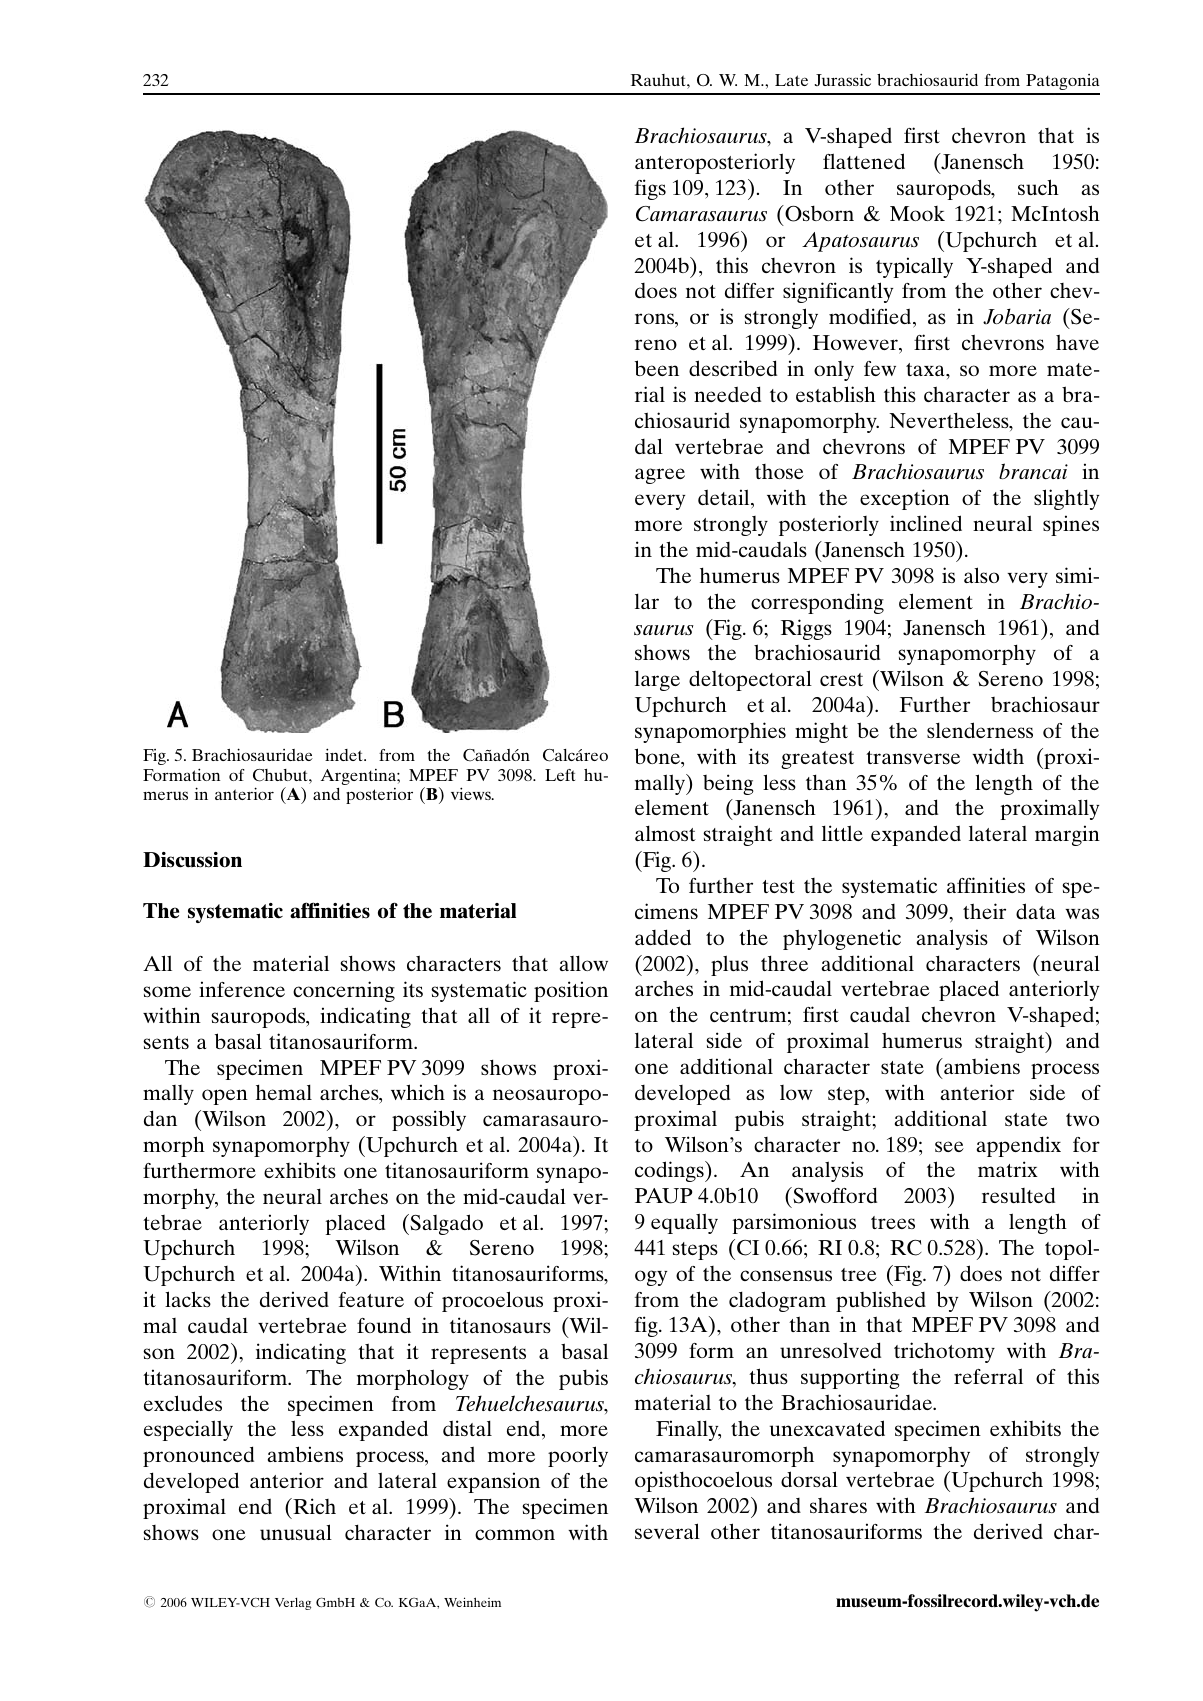 This screenshot has height=1701, width=1203. What do you see at coordinates (1038, 187) in the screenshot?
I see `such` at bounding box center [1038, 187].
